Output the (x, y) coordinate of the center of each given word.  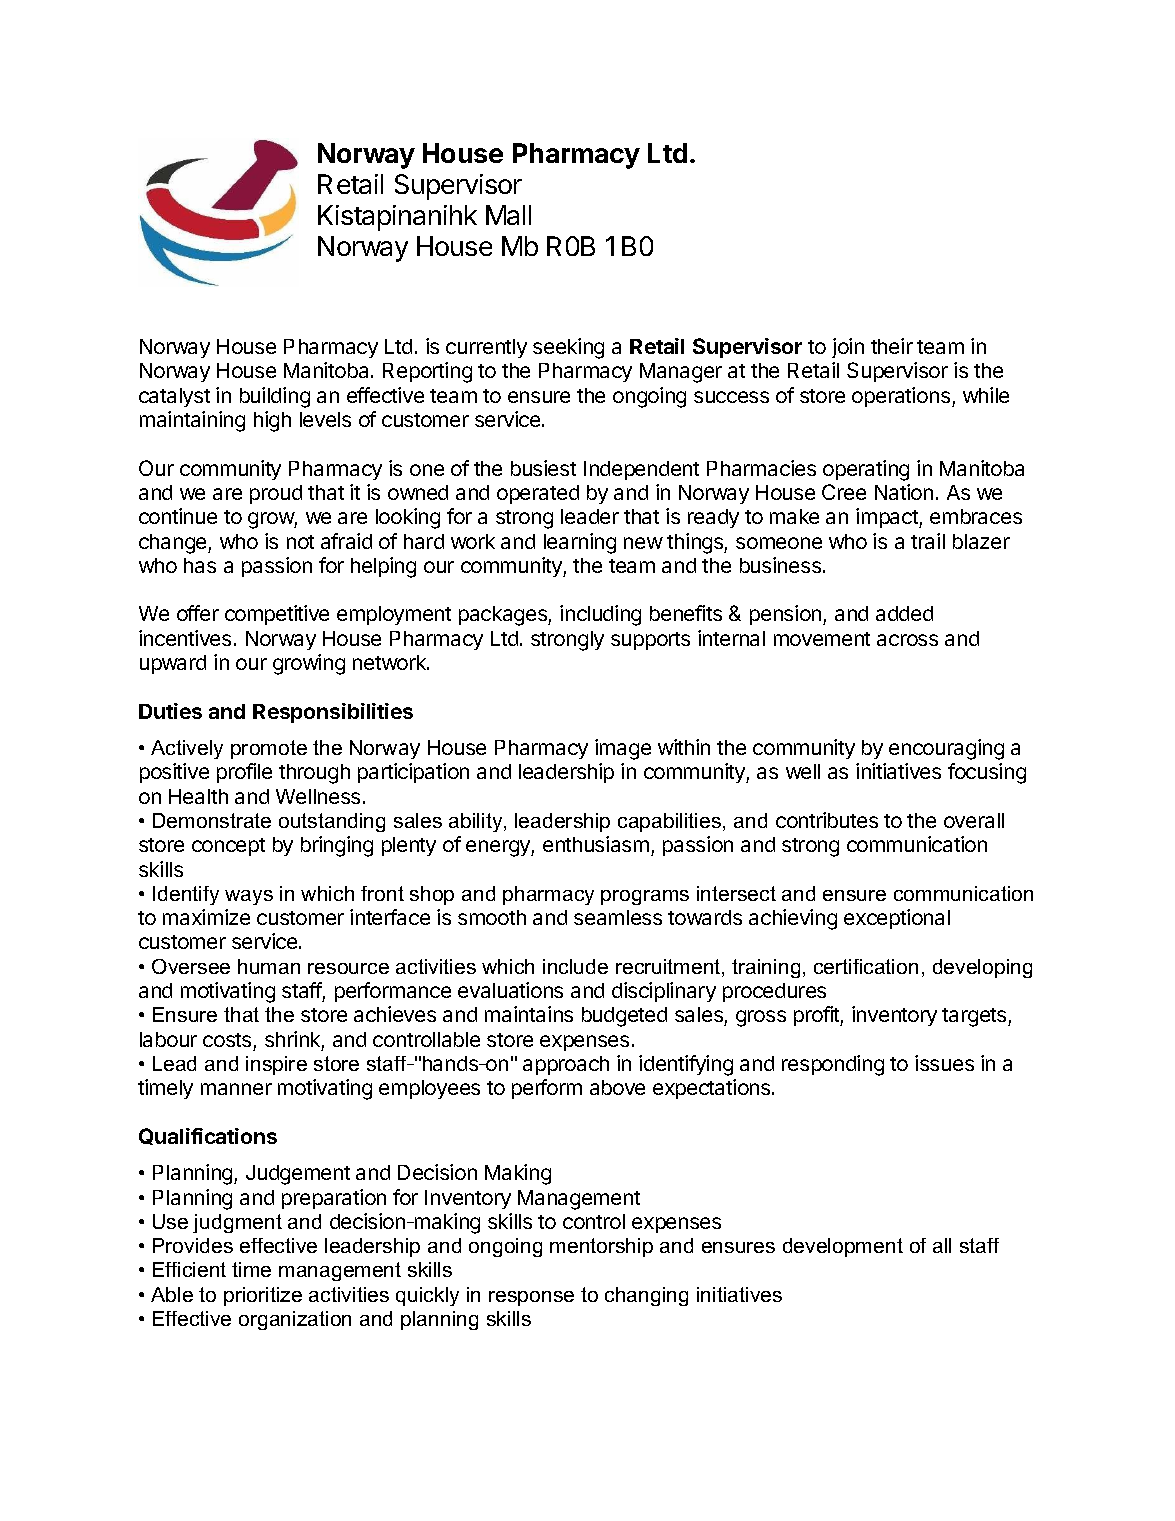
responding (833, 1065)
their (892, 346)
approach (566, 1065)
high (272, 421)
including (600, 615)
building (275, 397)
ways (249, 897)
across (907, 640)
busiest (543, 468)
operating (866, 470)
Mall (508, 215)
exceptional (897, 919)
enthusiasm (596, 844)
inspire (276, 1065)
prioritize (263, 1296)
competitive (277, 615)
